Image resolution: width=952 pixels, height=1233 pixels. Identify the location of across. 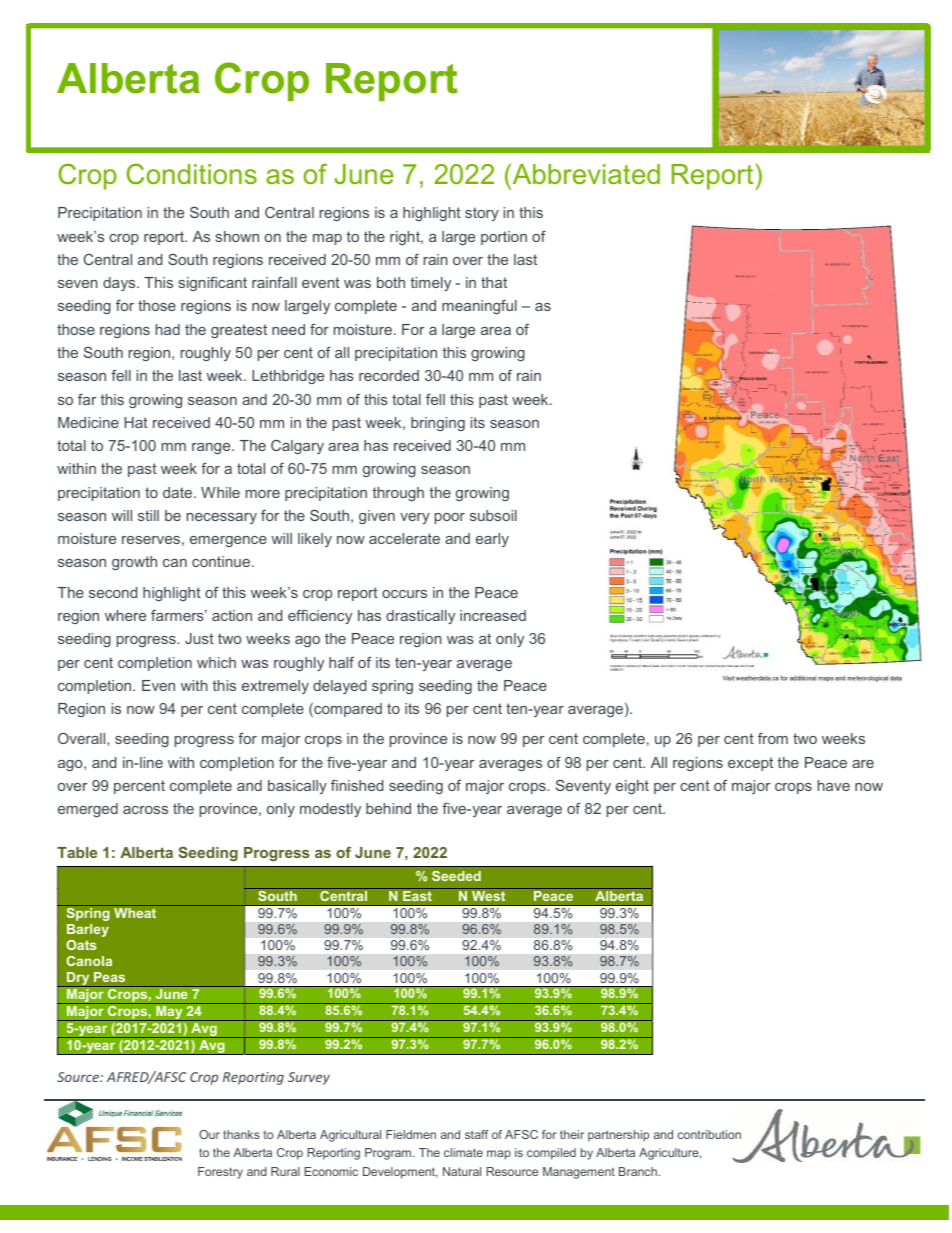
(145, 810).
